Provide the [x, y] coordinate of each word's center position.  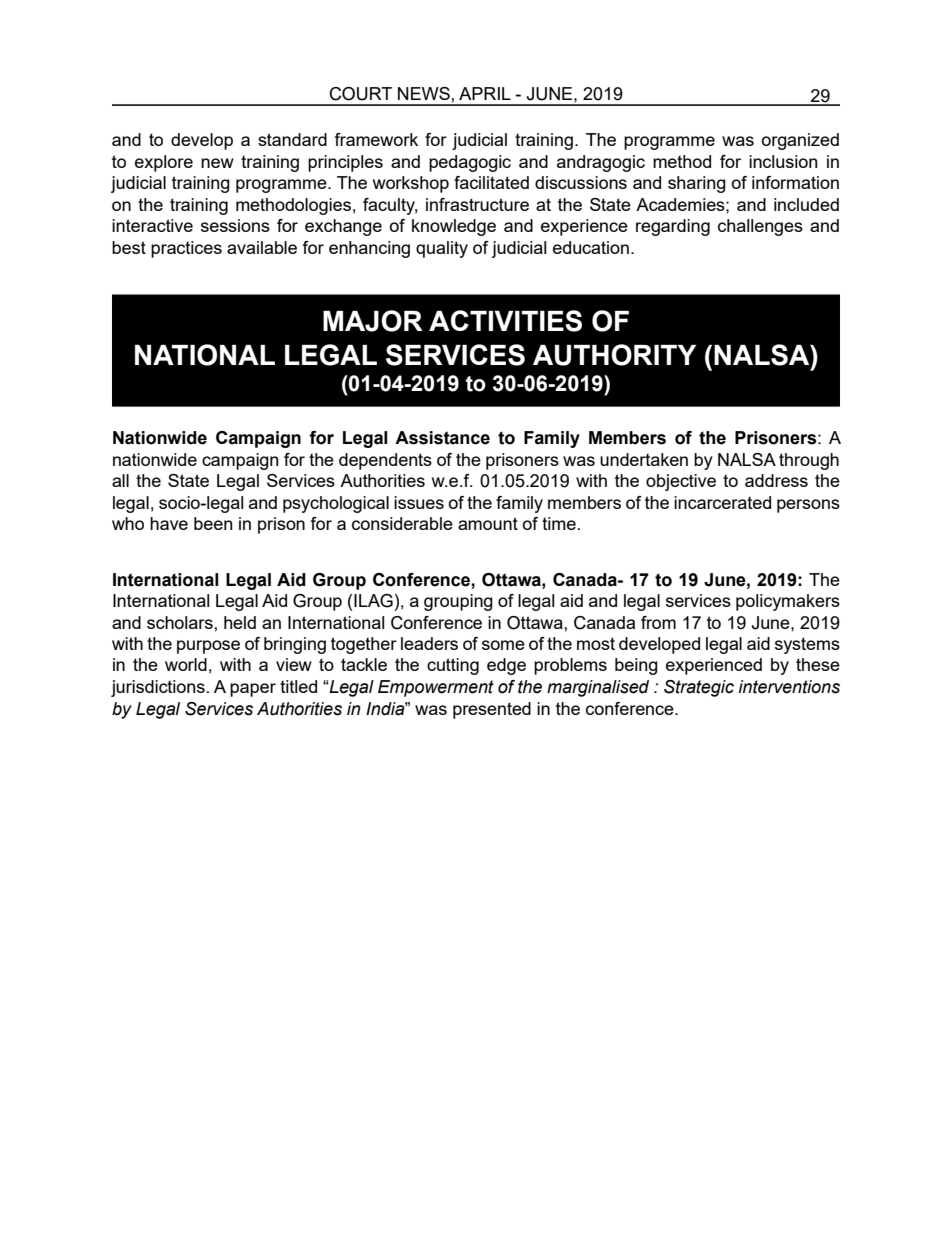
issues [419, 502]
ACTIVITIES [505, 321]
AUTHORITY [614, 355]
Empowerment [436, 688]
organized [800, 141]
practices [186, 249]
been [213, 523]
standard [292, 139]
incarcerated [722, 502]
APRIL [485, 93]
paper [253, 690]
